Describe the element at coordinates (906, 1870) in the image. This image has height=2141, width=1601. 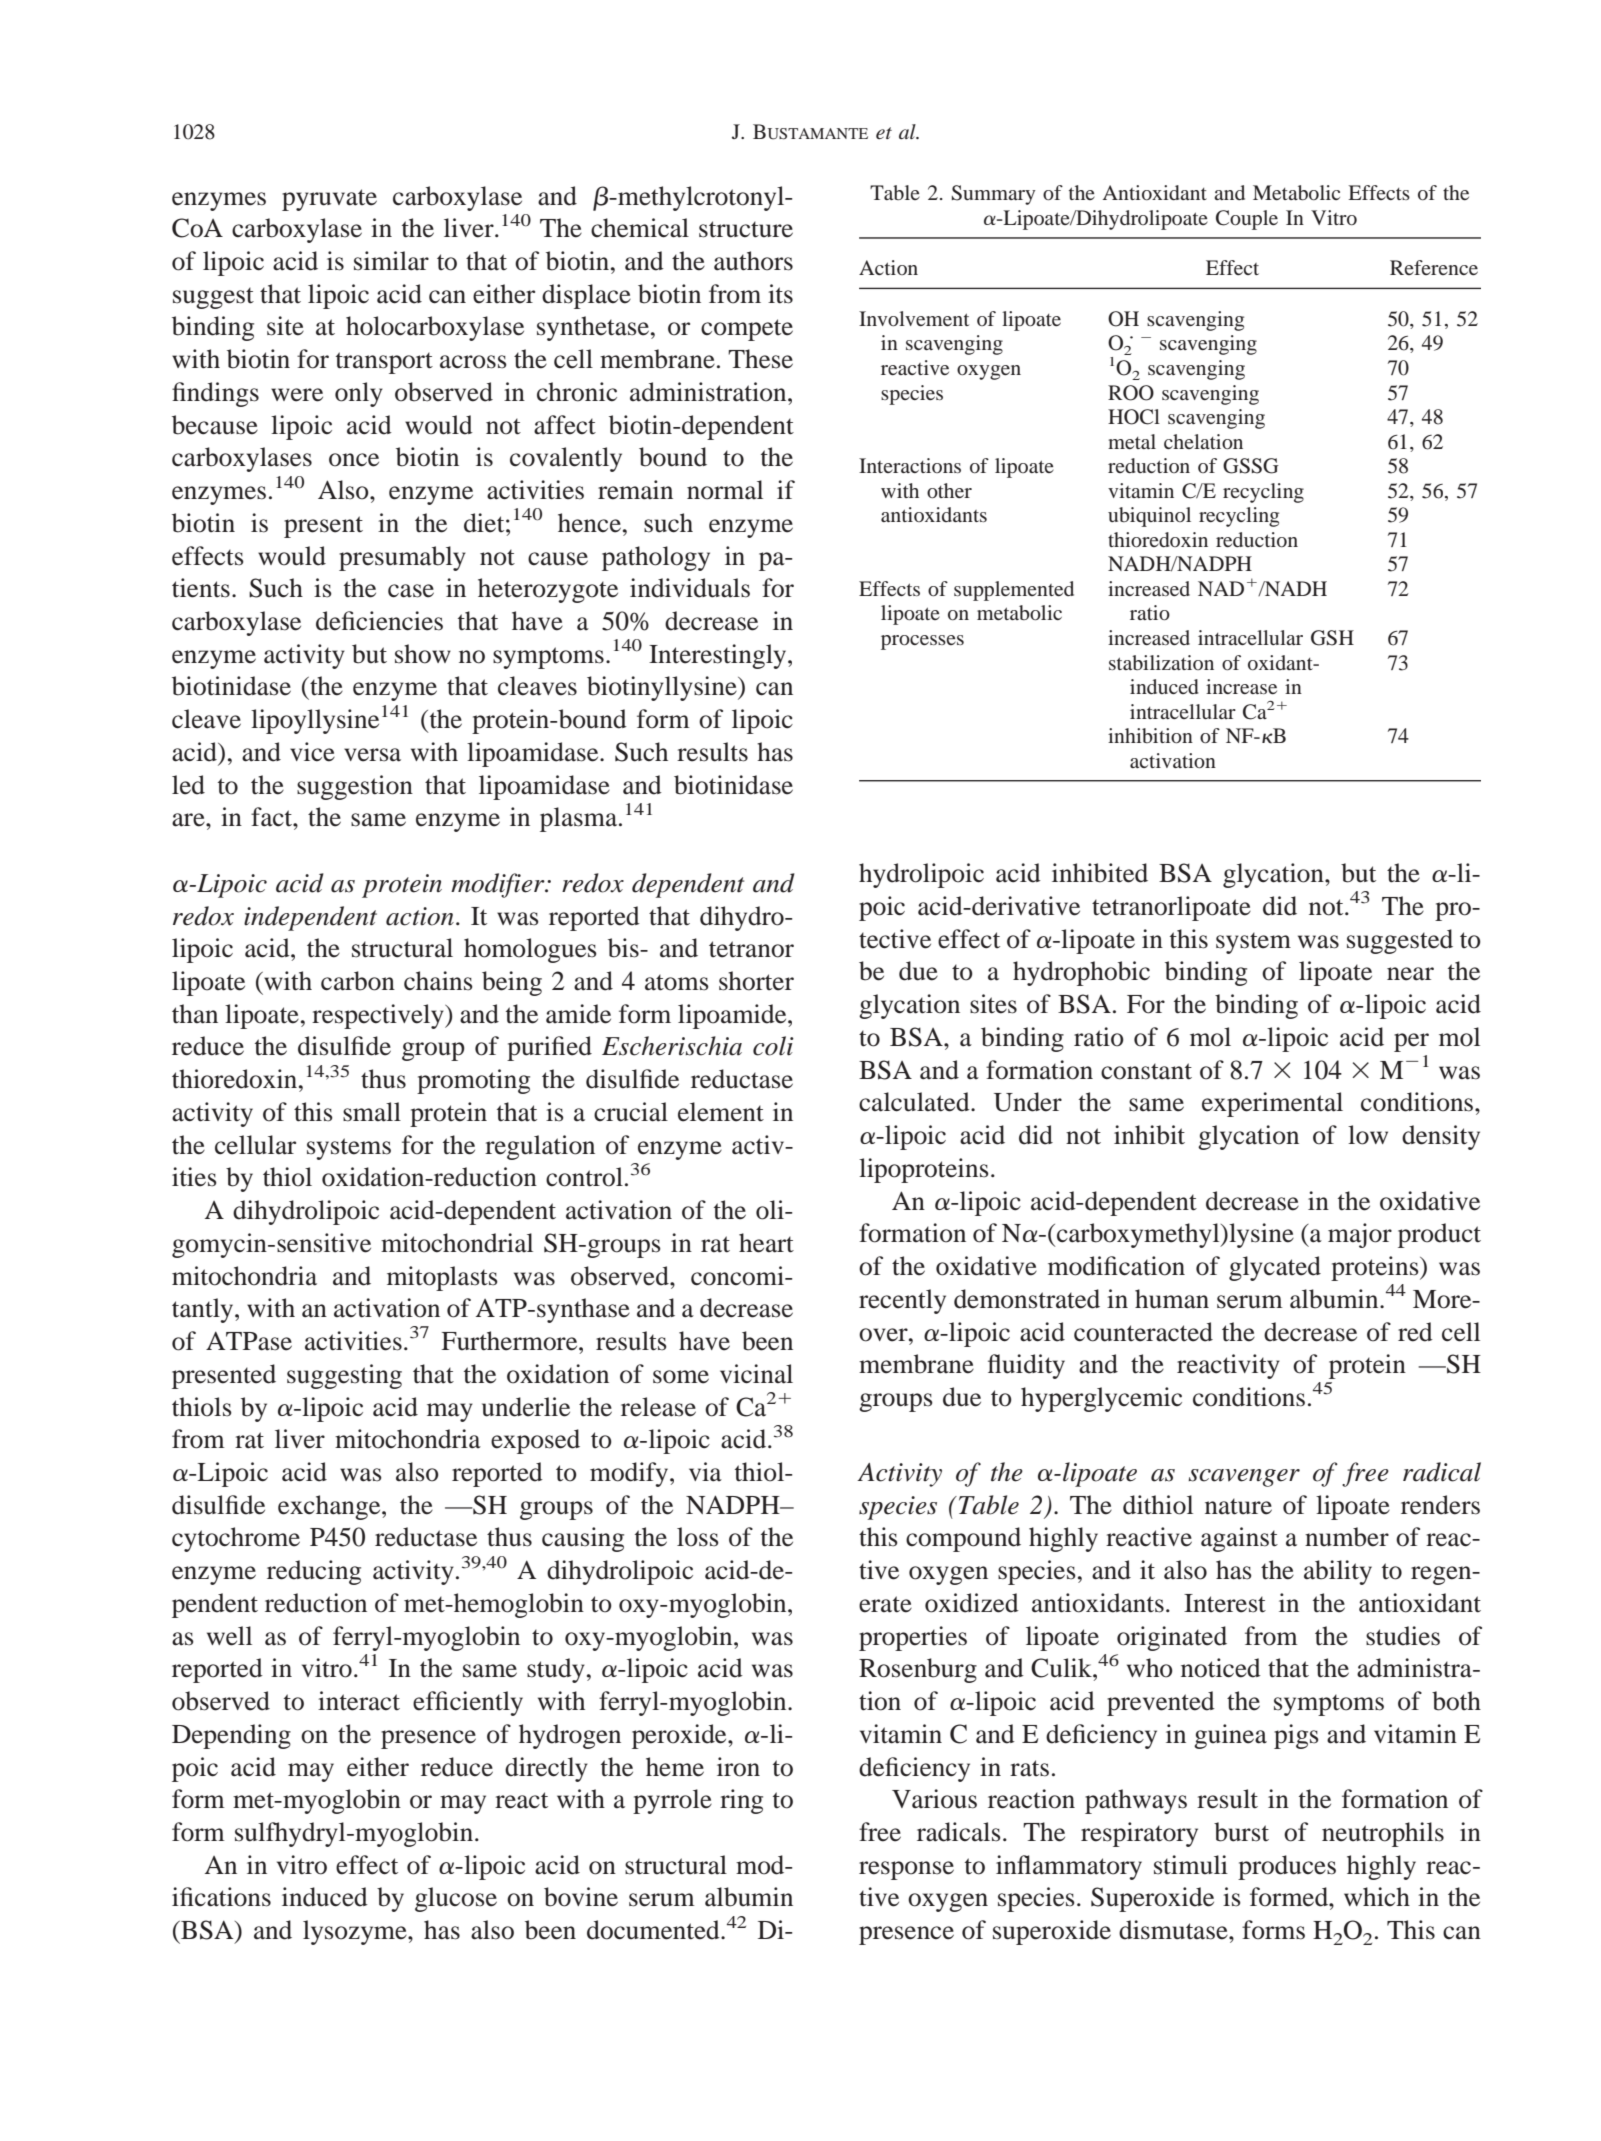
I see `response` at that location.
